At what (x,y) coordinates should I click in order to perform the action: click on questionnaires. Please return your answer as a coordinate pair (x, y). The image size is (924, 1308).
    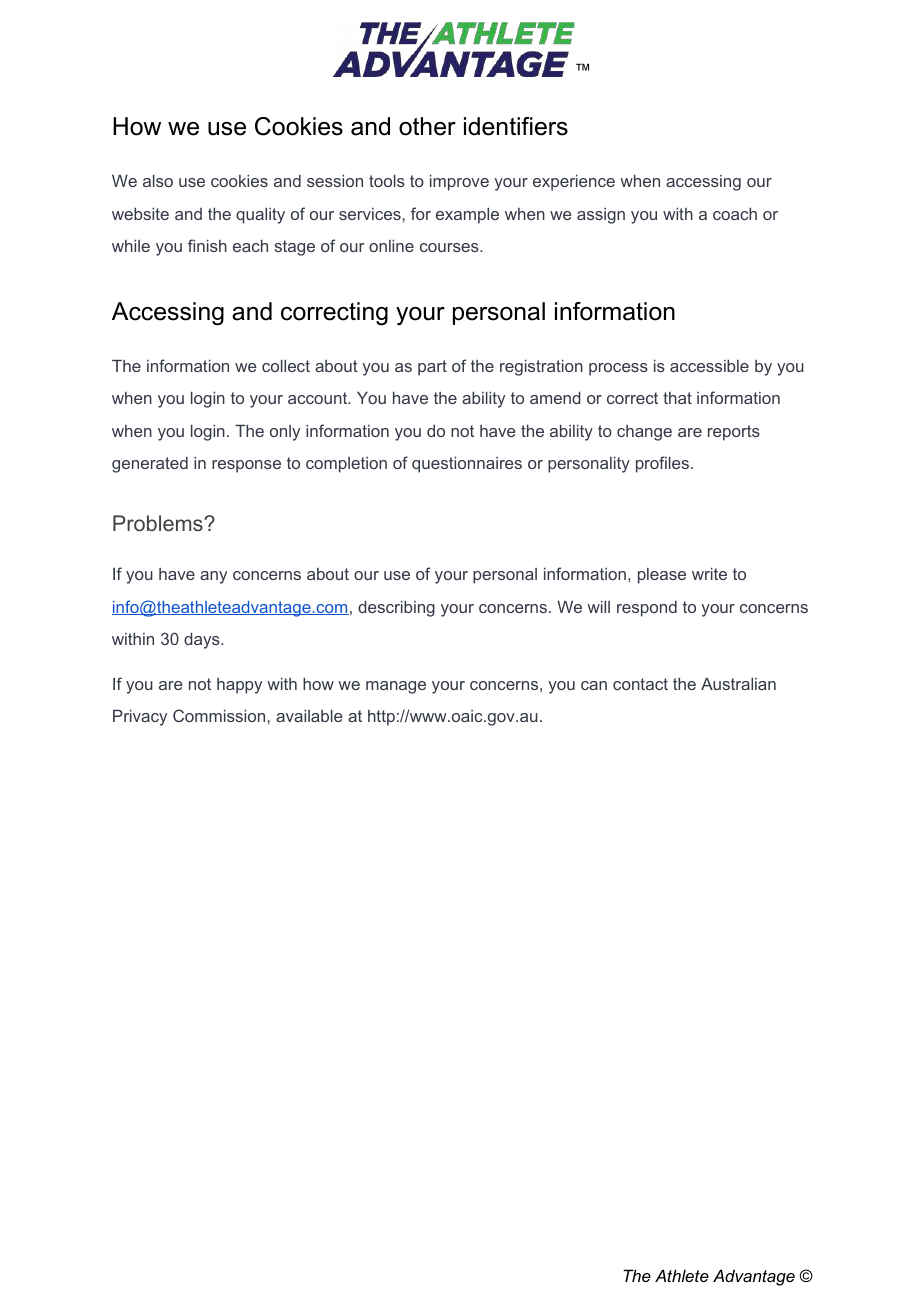
    Looking at the image, I should click on (467, 465).
